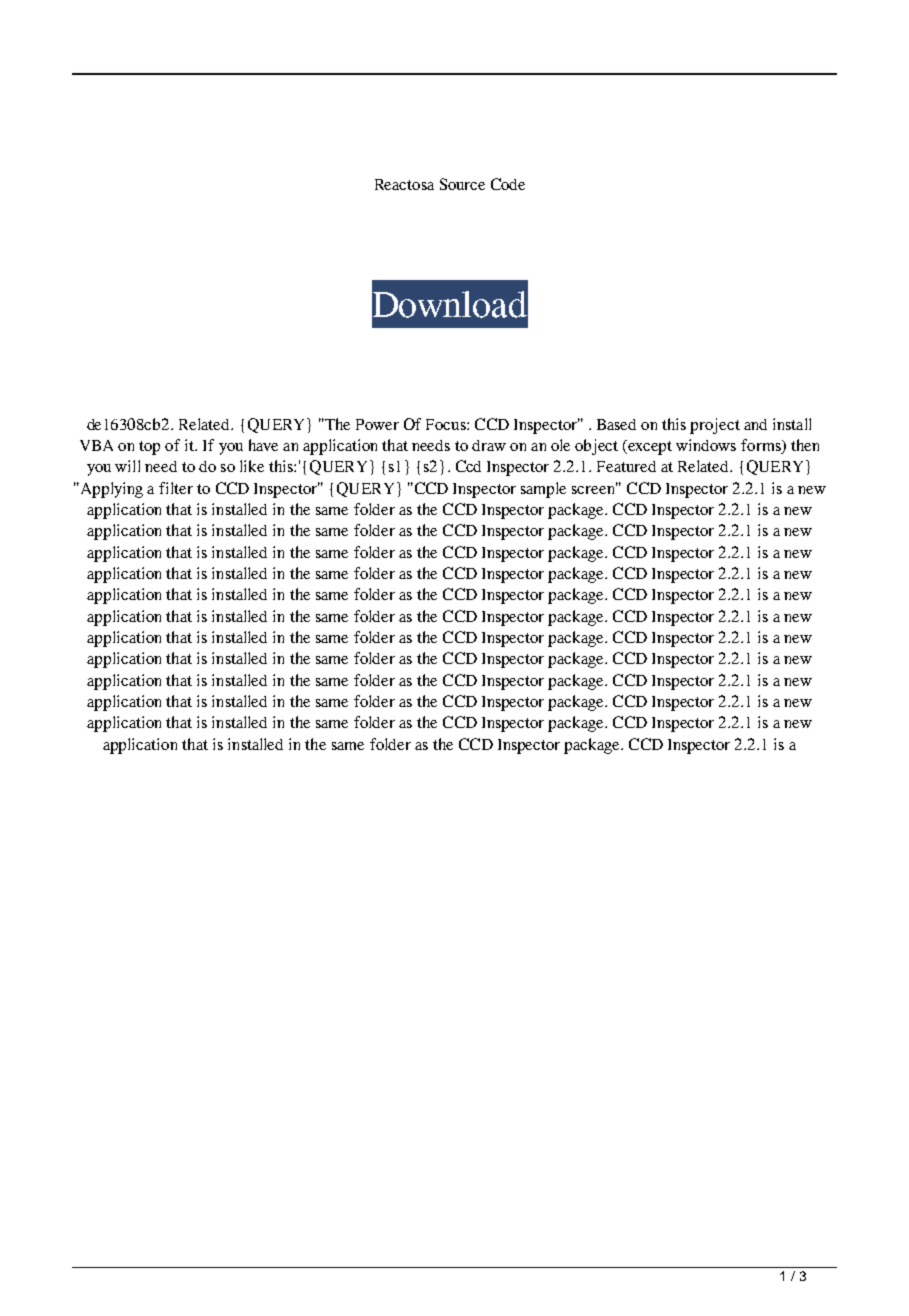 Image resolution: width=909 pixels, height=1316 pixels. What do you see at coordinates (377, 424) in the screenshot?
I see `Power` at bounding box center [377, 424].
